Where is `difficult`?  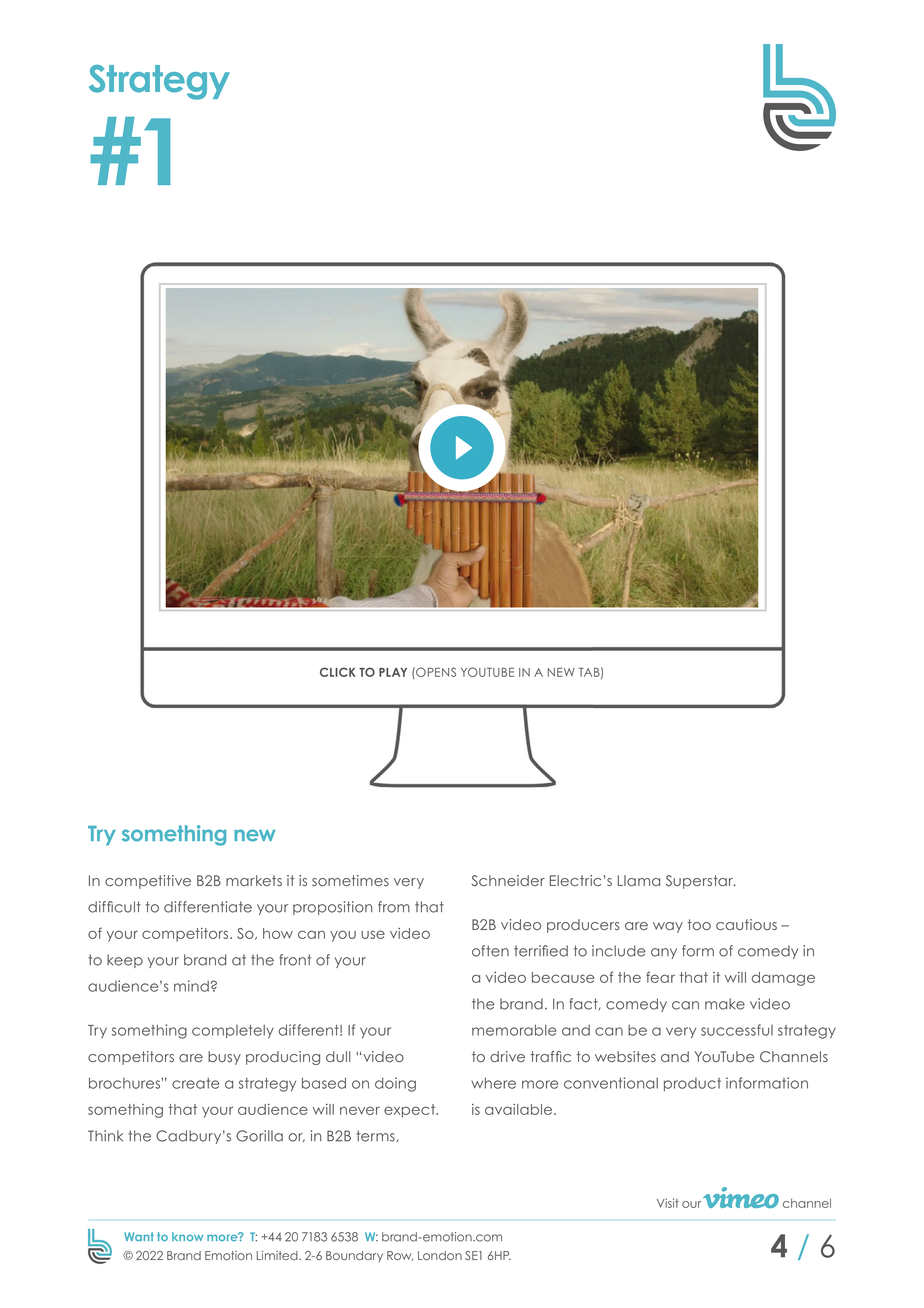 difficult is located at coordinates (114, 907).
